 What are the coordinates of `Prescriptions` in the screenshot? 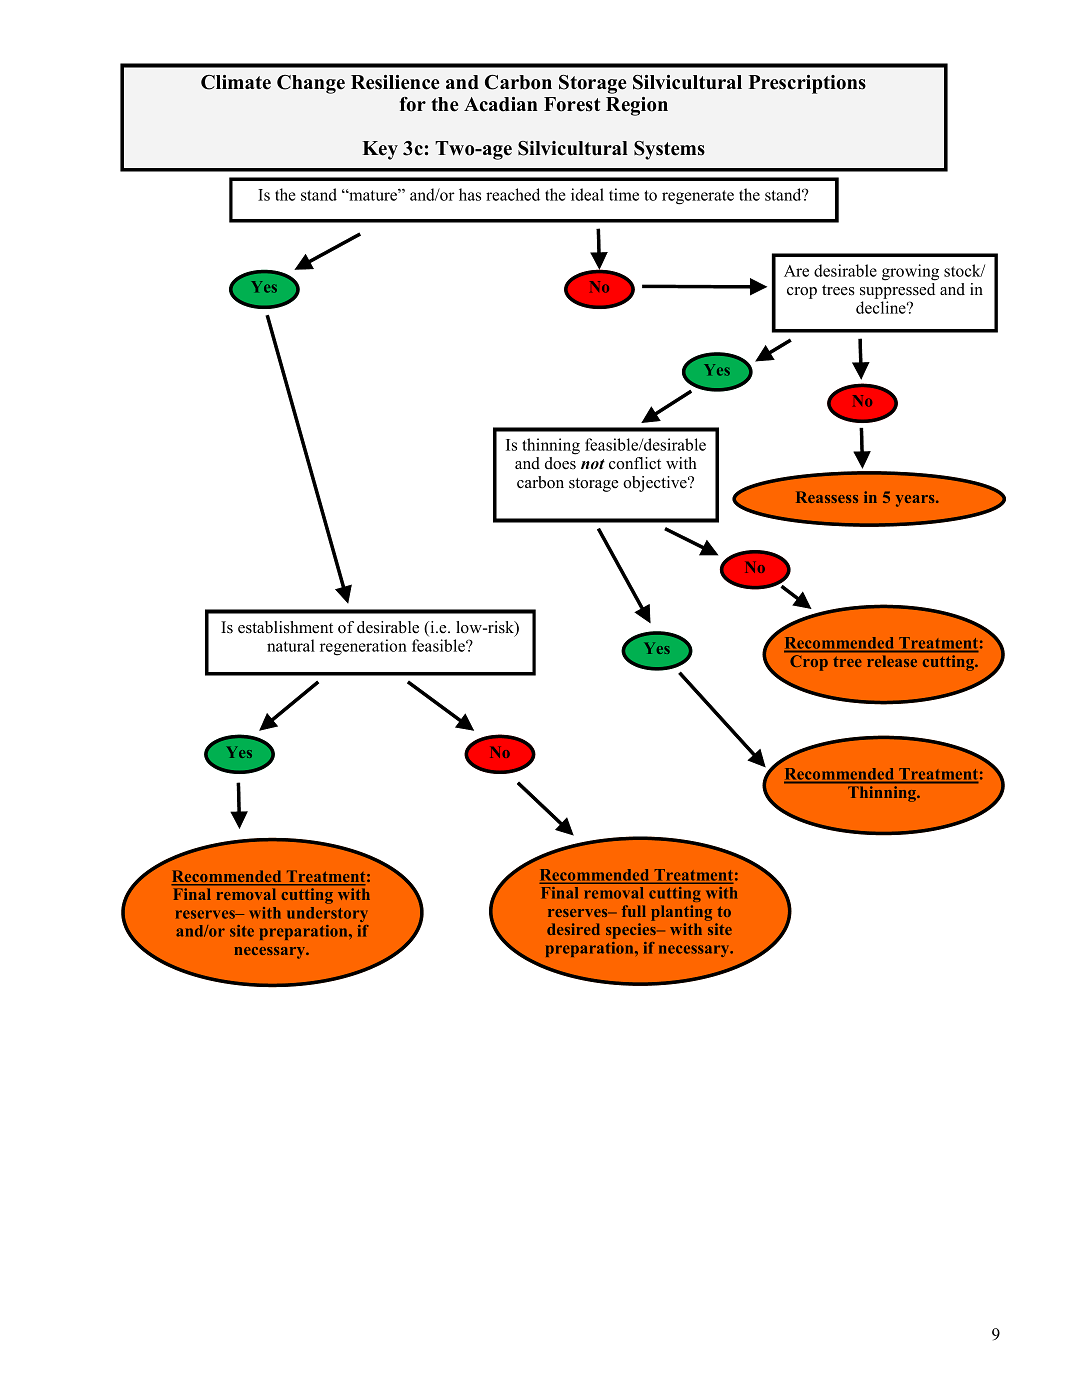 It's located at (807, 84).
